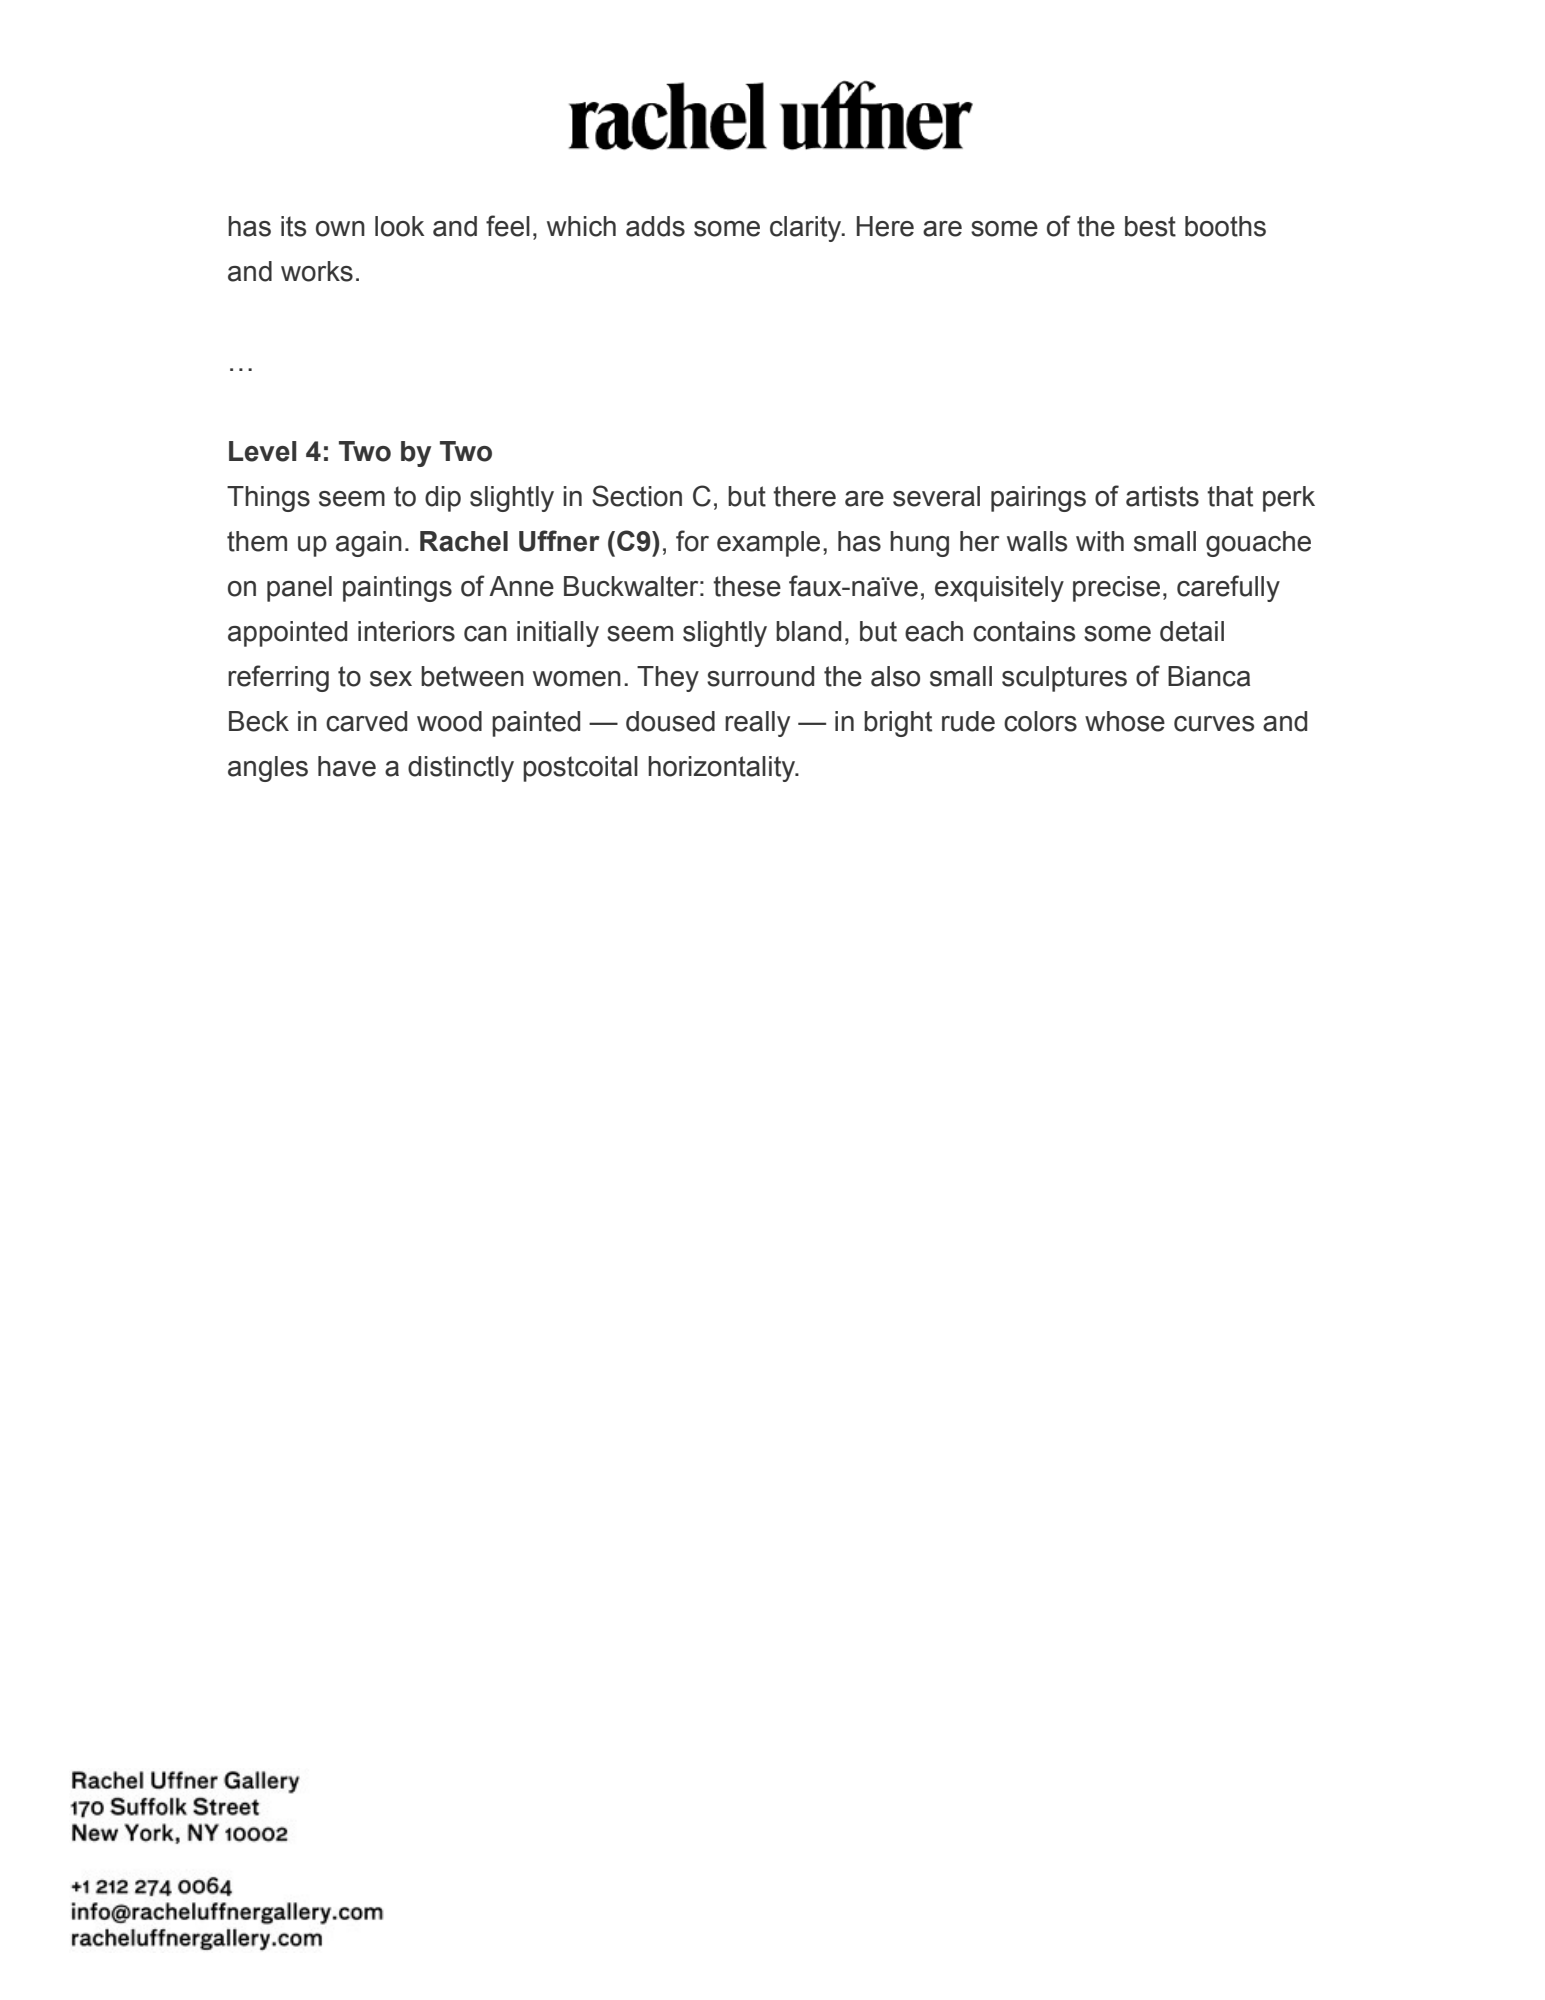  Describe the element at coordinates (400, 226) in the page. I see `look` at that location.
